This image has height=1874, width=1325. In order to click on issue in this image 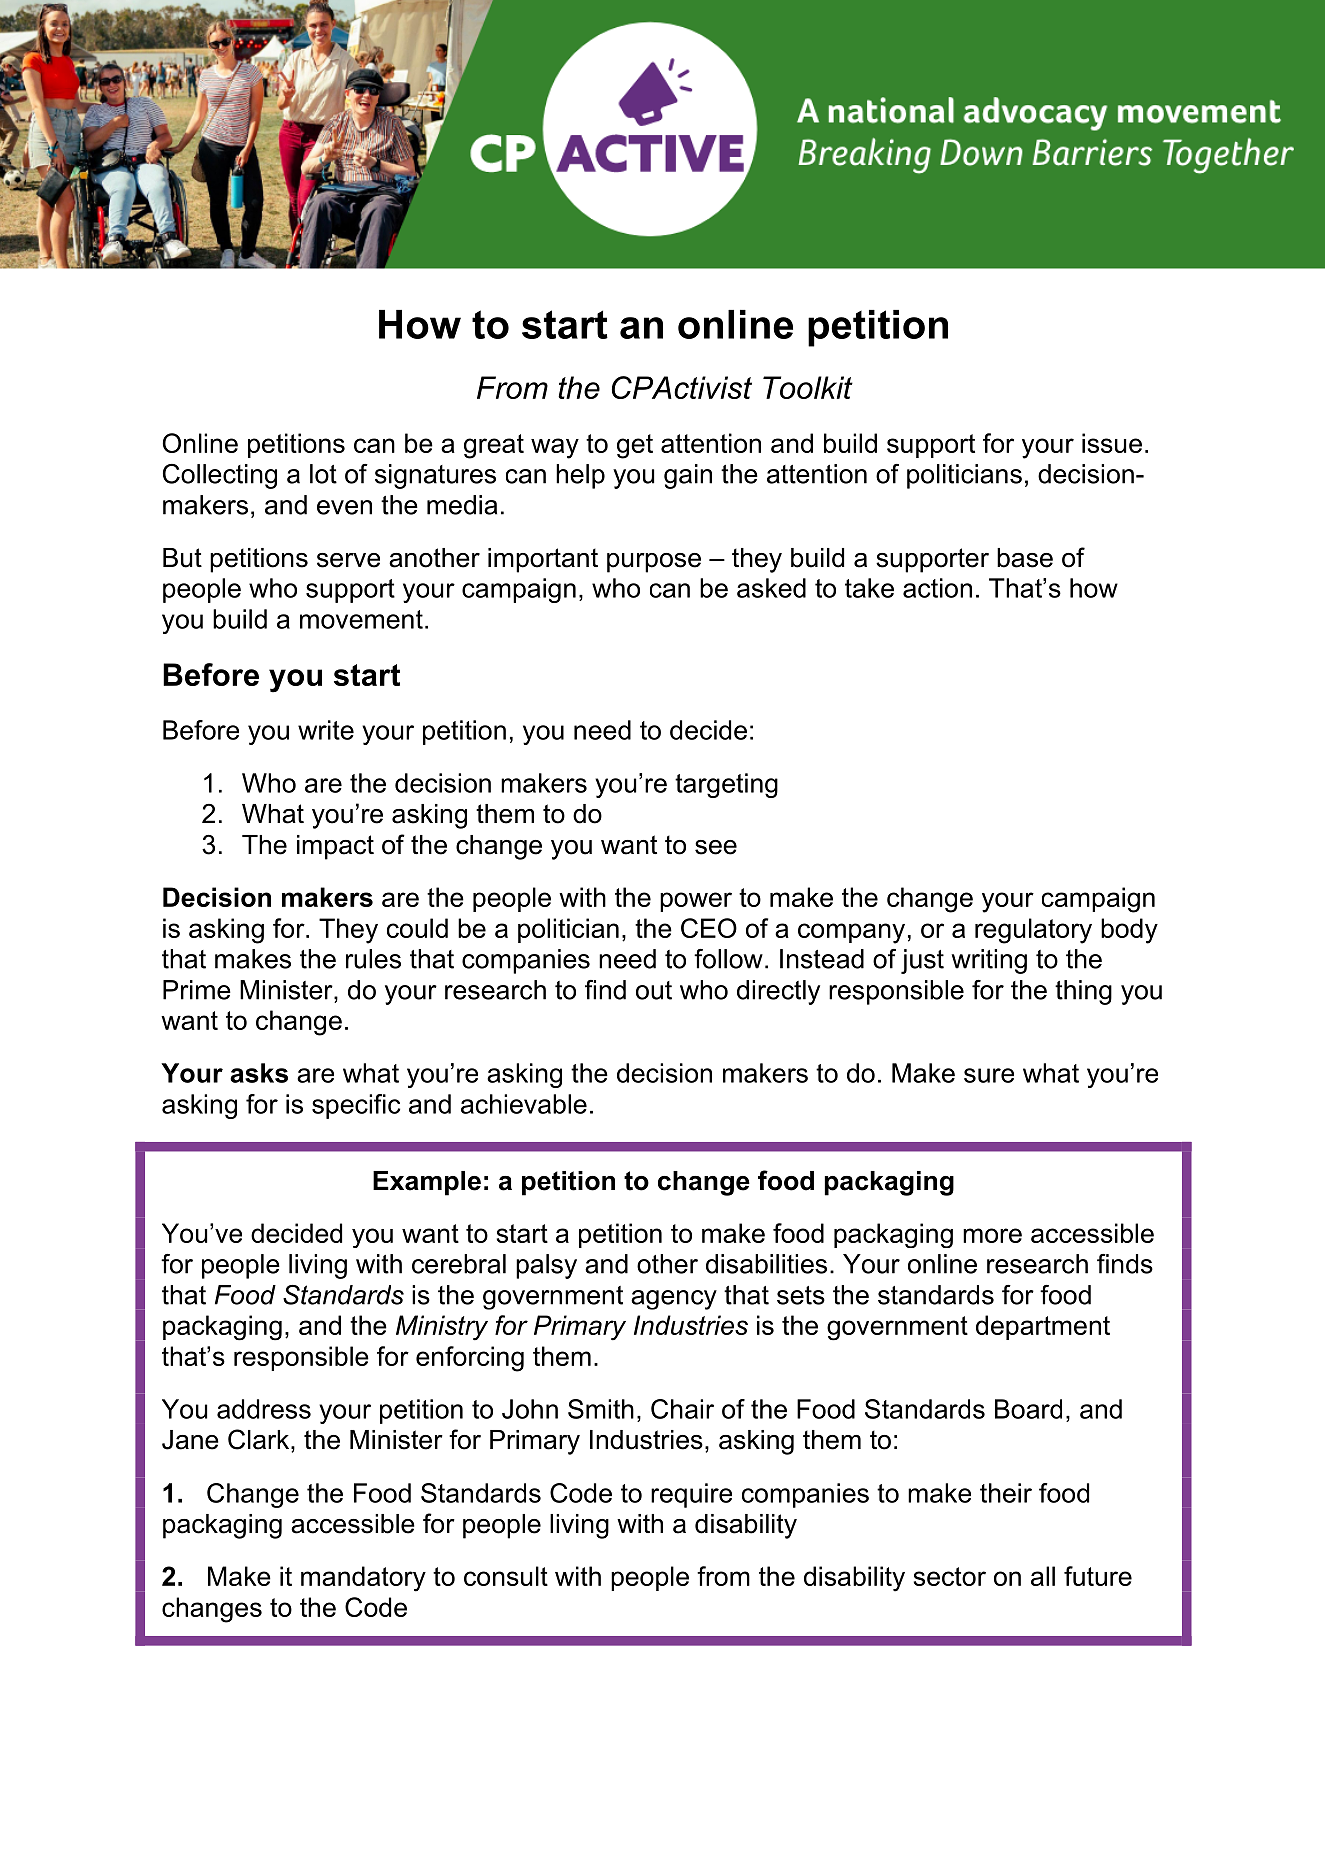, I will do `click(1112, 443)`.
